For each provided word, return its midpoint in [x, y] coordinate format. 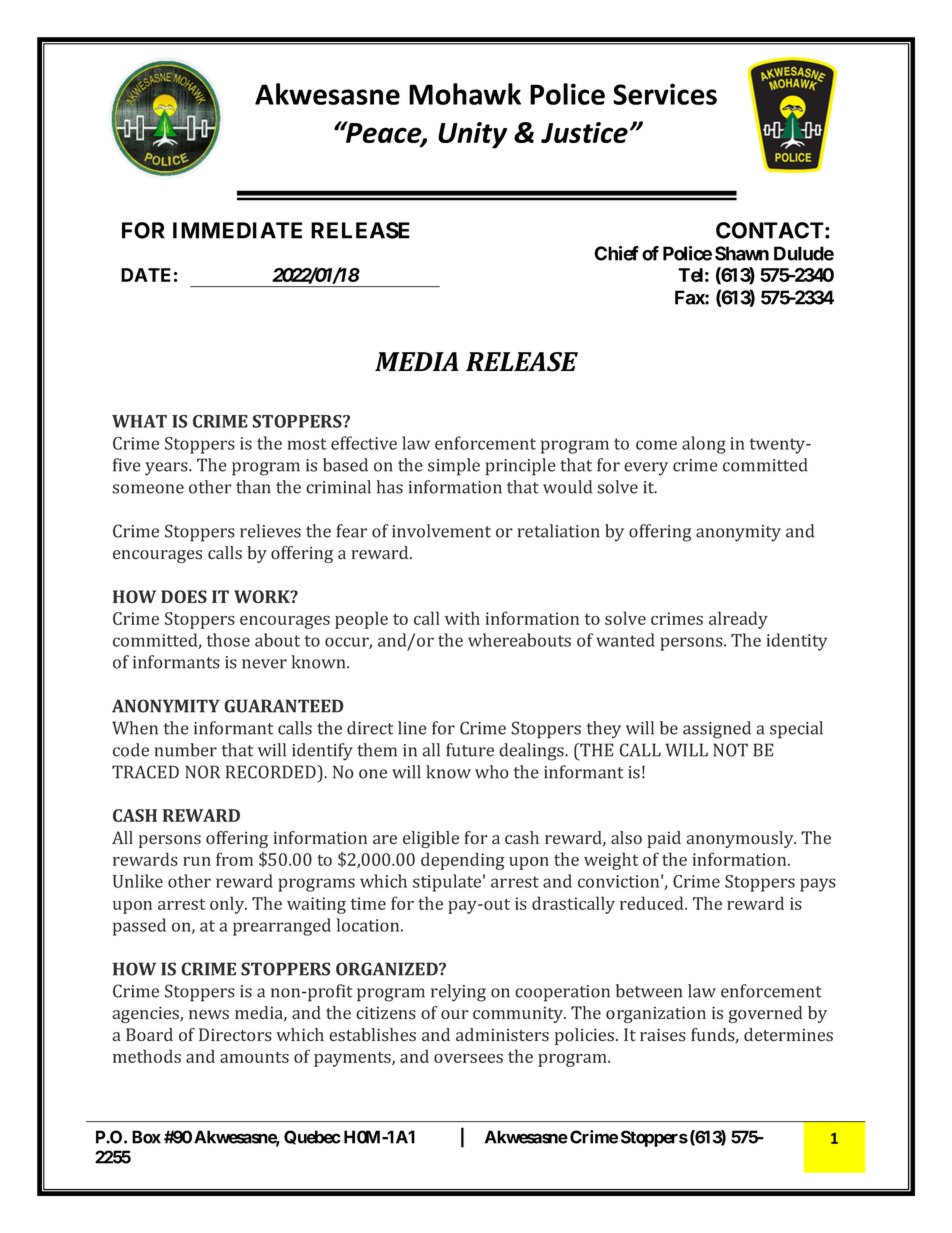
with [462, 618]
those [228, 640]
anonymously [741, 839]
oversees [468, 1058]
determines [788, 1035]
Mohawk [465, 94]
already [738, 620]
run [197, 861]
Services [665, 94]
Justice [584, 132]
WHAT [139, 421]
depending [462, 861]
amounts [254, 1057]
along [704, 445]
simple [454, 467]
